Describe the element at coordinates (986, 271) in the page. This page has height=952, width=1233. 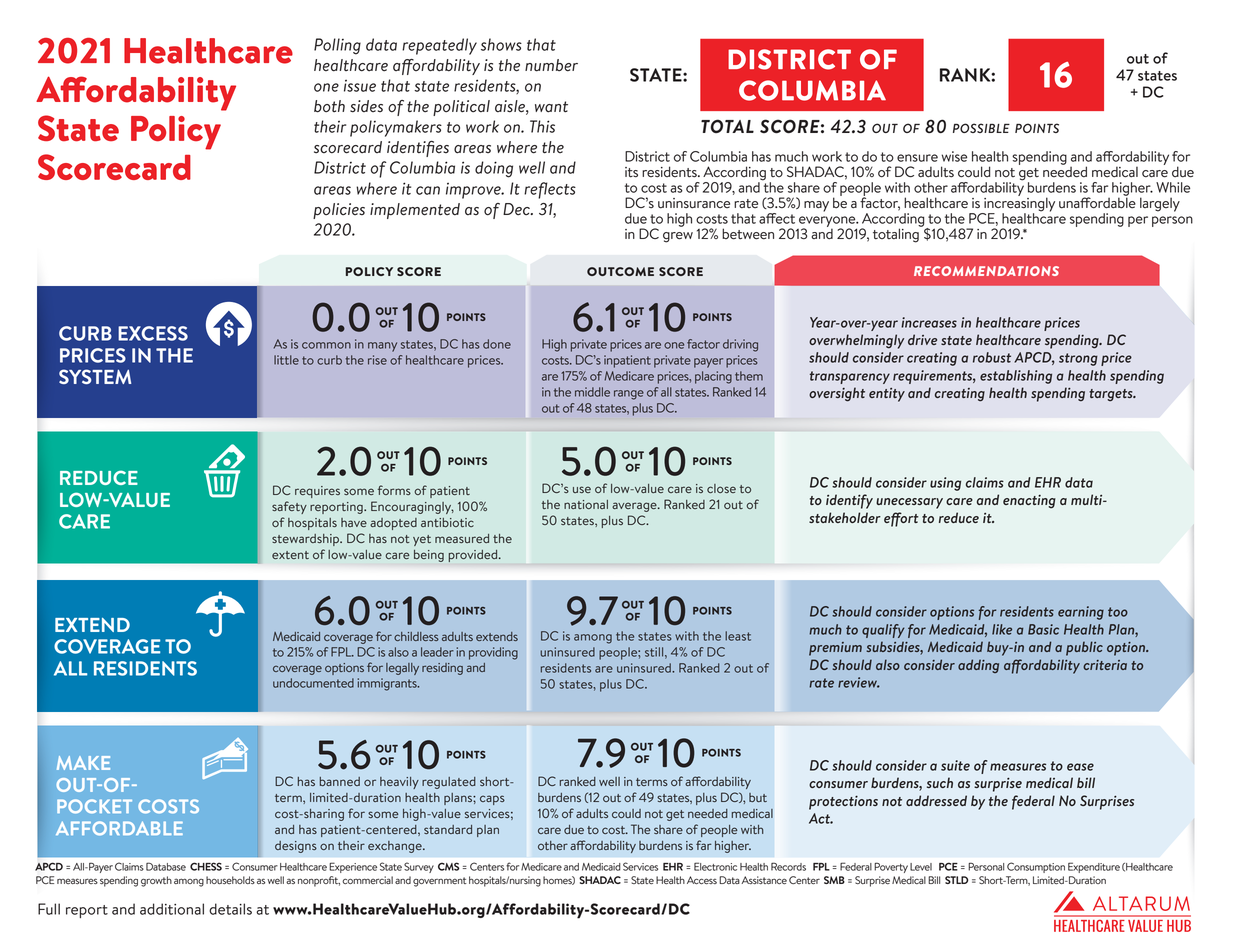
I see `RECOMMENDATIONS` at that location.
